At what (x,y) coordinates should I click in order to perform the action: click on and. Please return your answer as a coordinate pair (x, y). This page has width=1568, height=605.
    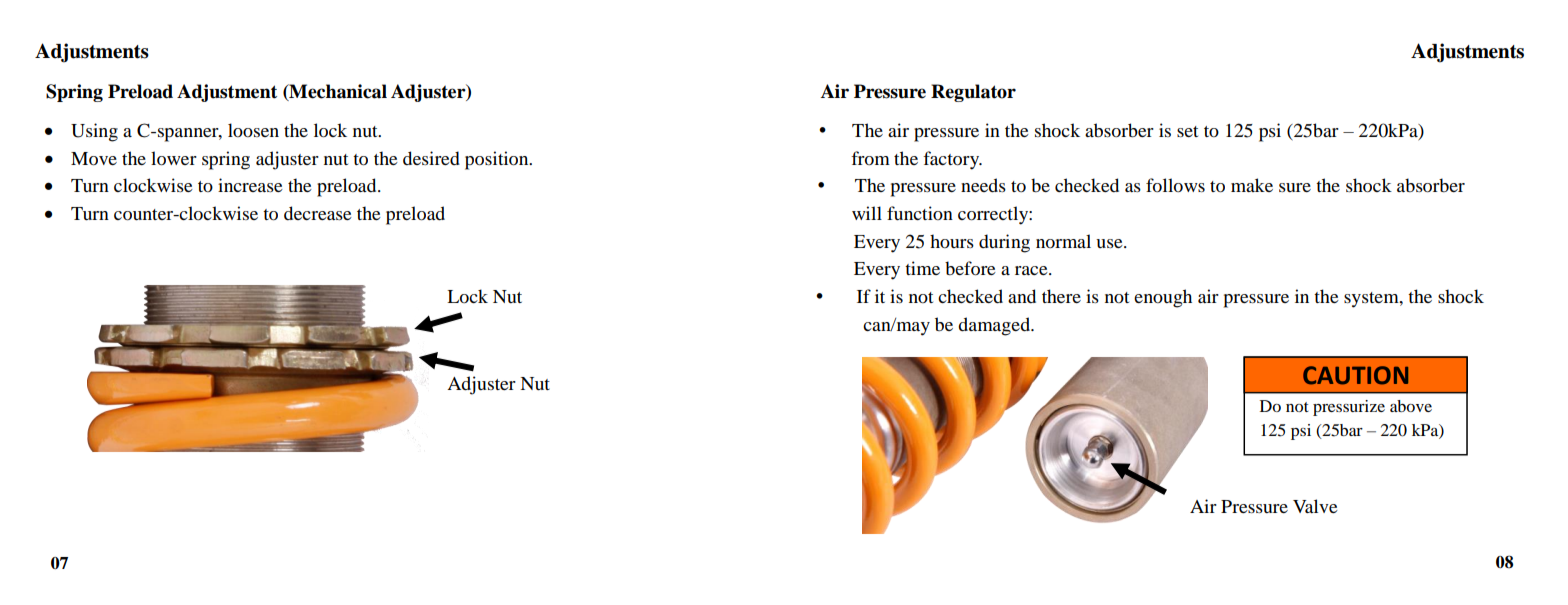
    Looking at the image, I should click on (1022, 296).
